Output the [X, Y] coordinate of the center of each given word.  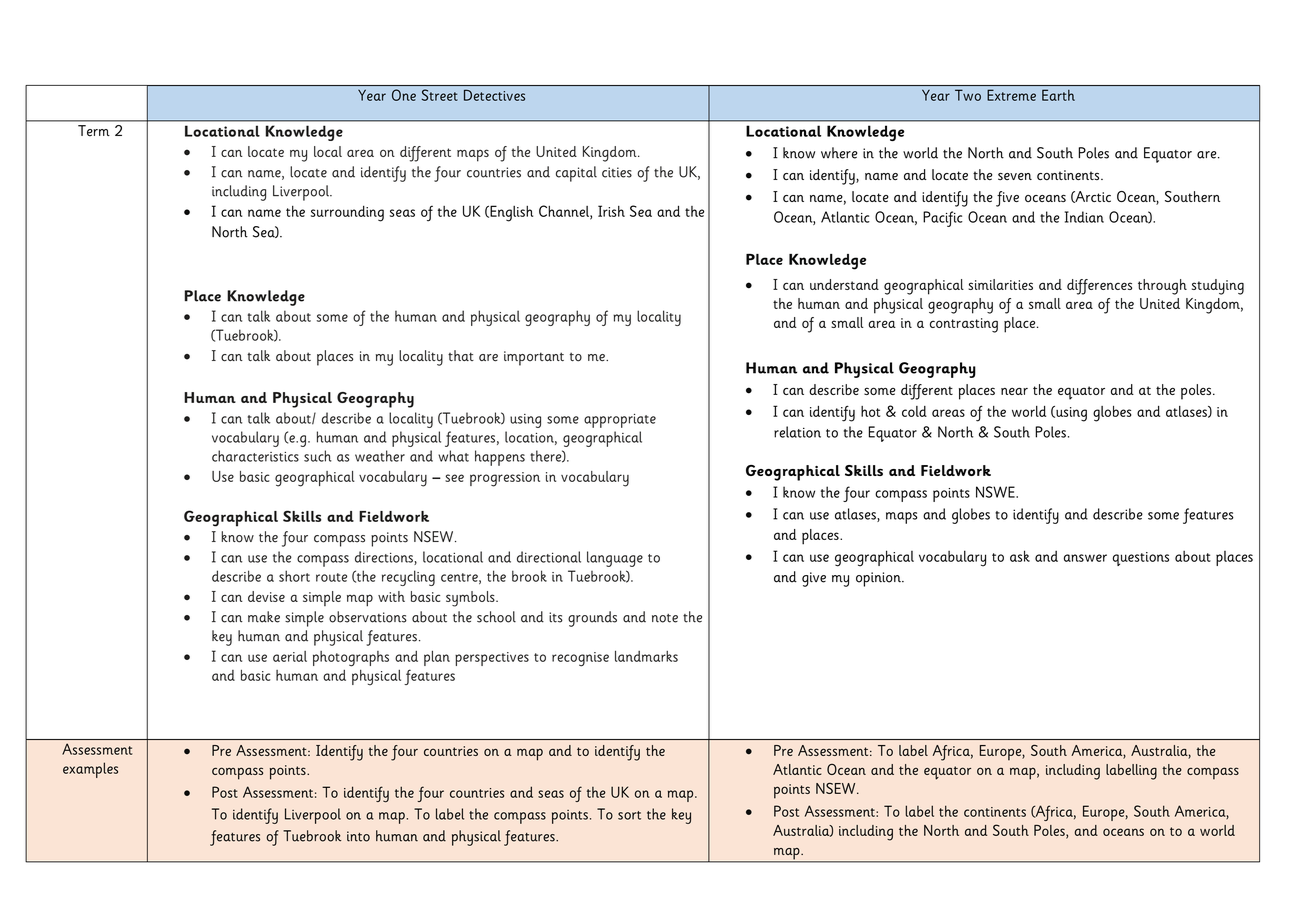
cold [914, 411]
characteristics [255, 456]
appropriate [620, 421]
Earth [1058, 95]
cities [617, 172]
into [358, 836]
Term [94, 131]
